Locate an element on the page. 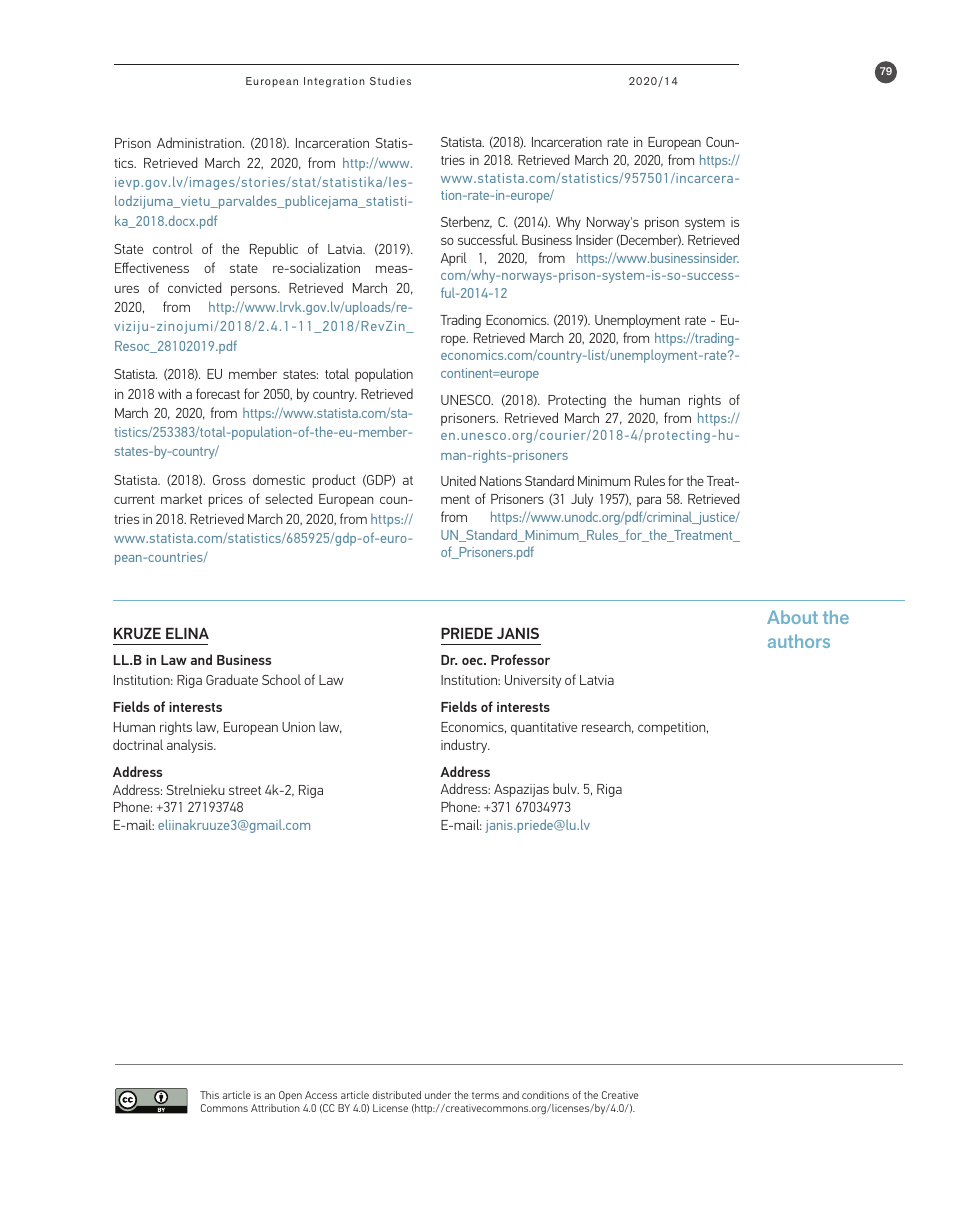  July is located at coordinates (582, 500).
